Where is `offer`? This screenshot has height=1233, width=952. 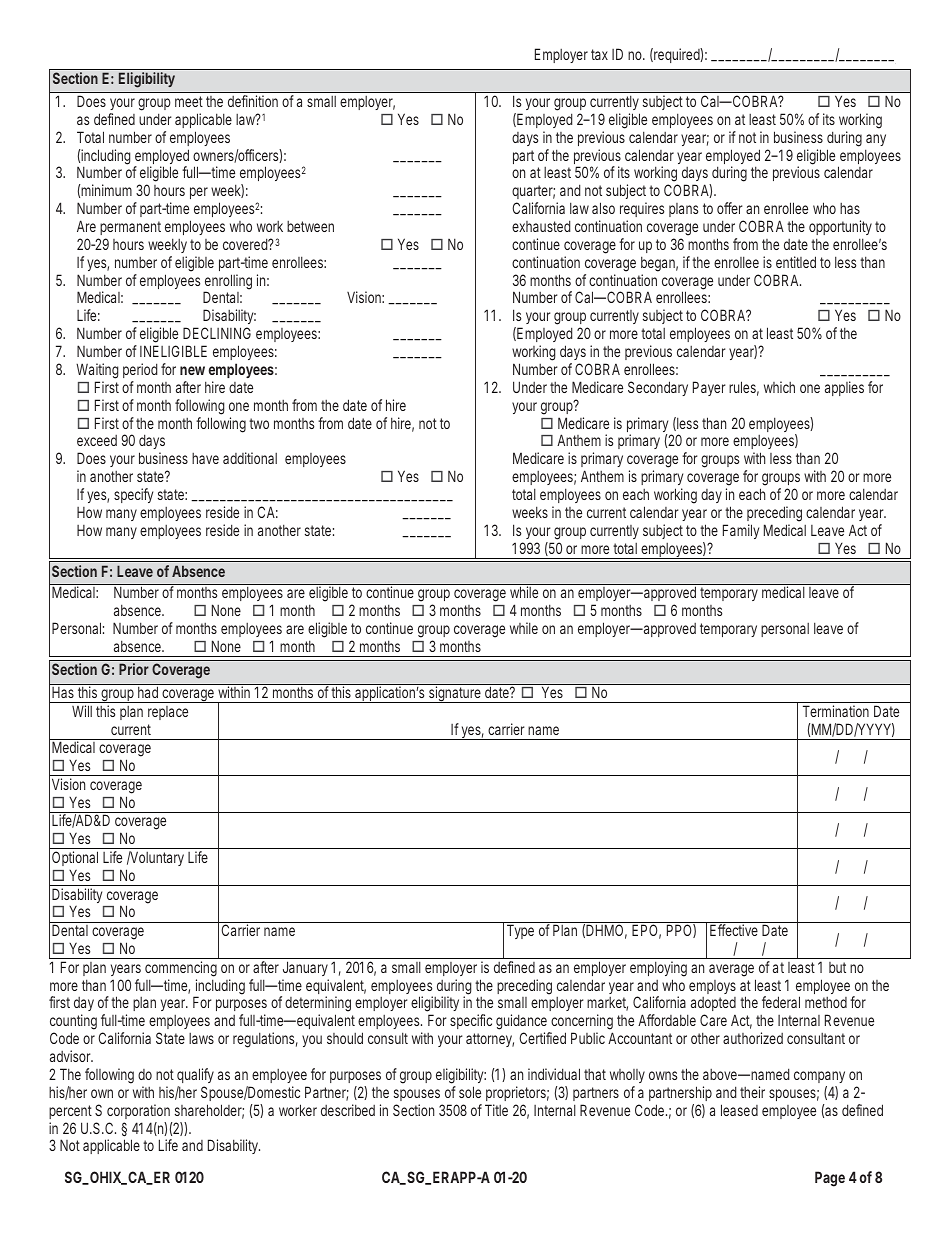 offer is located at coordinates (730, 208).
